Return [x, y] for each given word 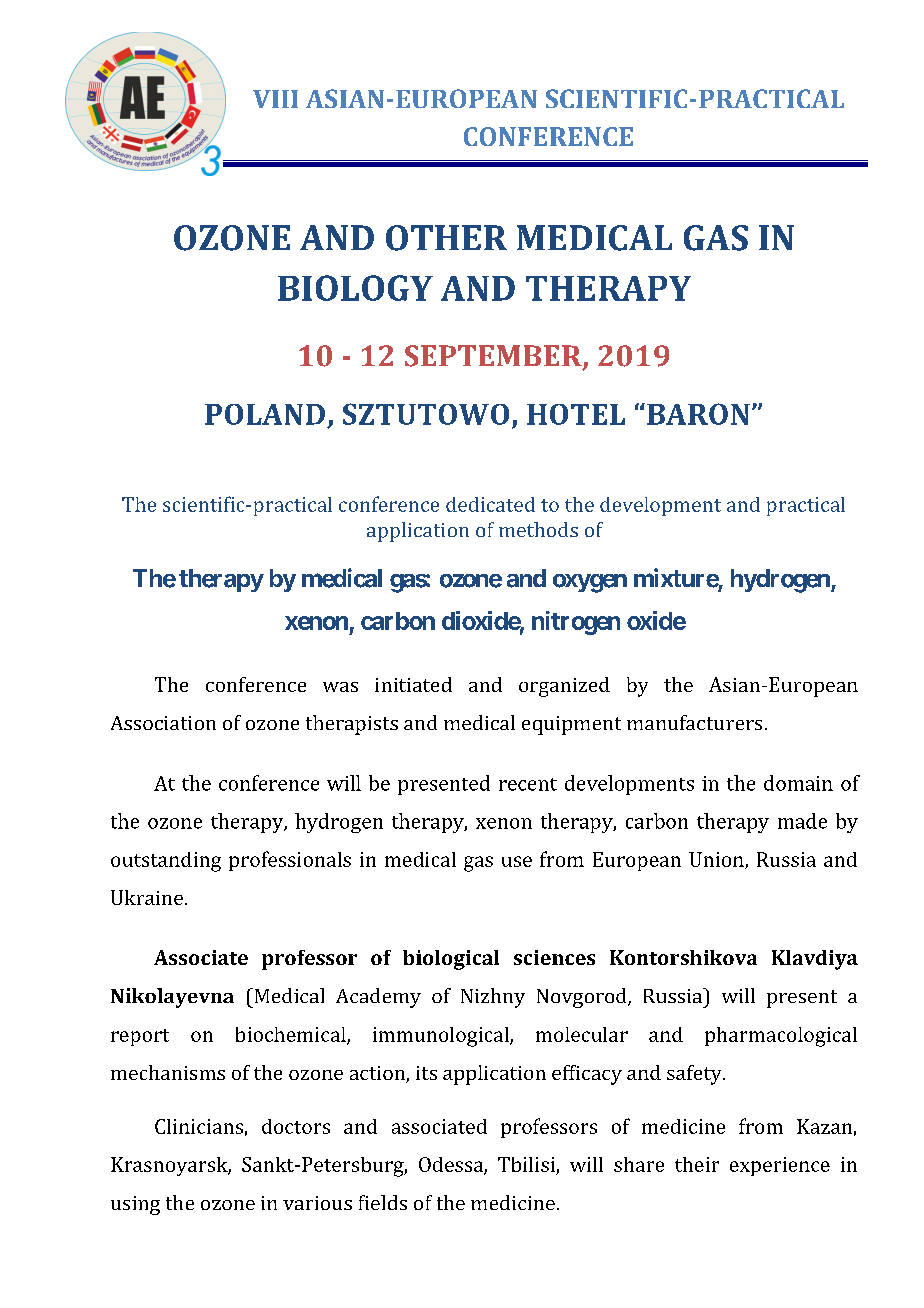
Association [163, 723]
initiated [413, 684]
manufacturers [694, 722]
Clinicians [199, 1126]
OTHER [446, 238]
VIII [275, 99]
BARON [698, 414]
